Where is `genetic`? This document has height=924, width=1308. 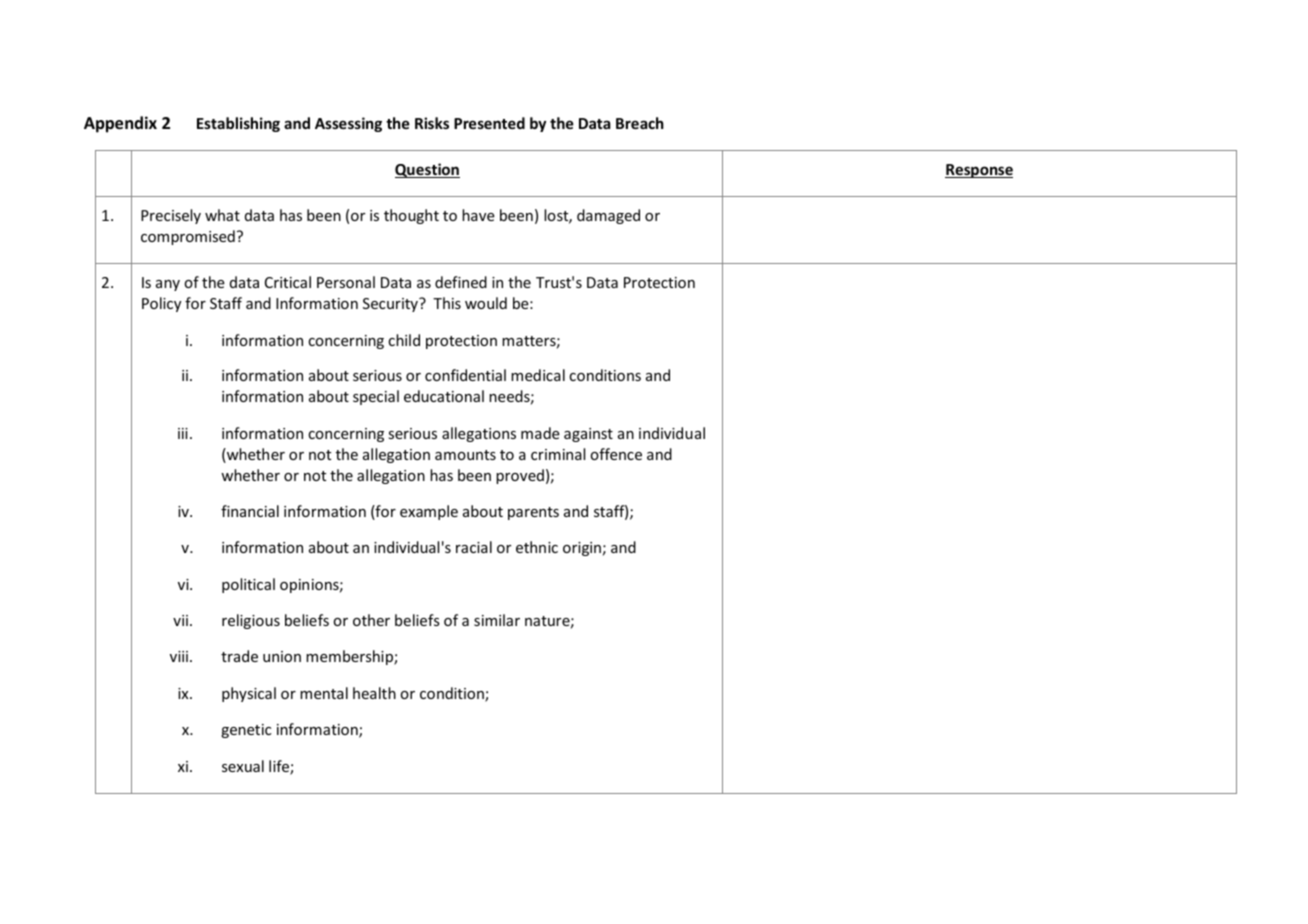 genetic is located at coordinates (246, 731).
